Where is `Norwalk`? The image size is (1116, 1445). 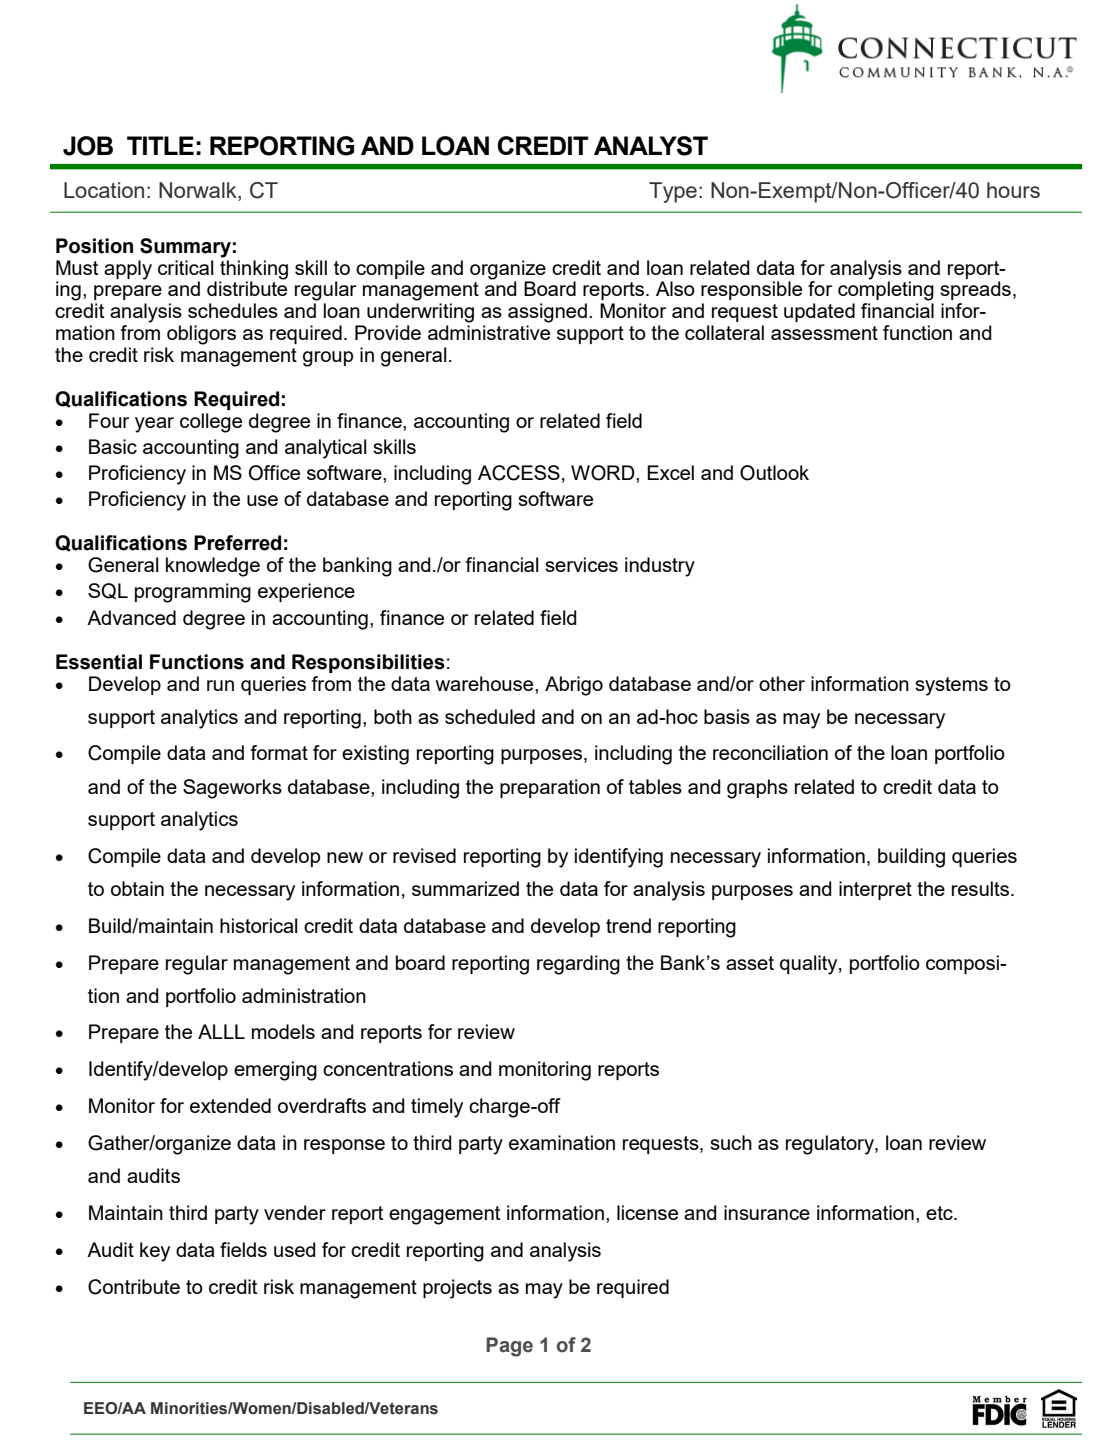
Norwalk is located at coordinates (199, 190).
